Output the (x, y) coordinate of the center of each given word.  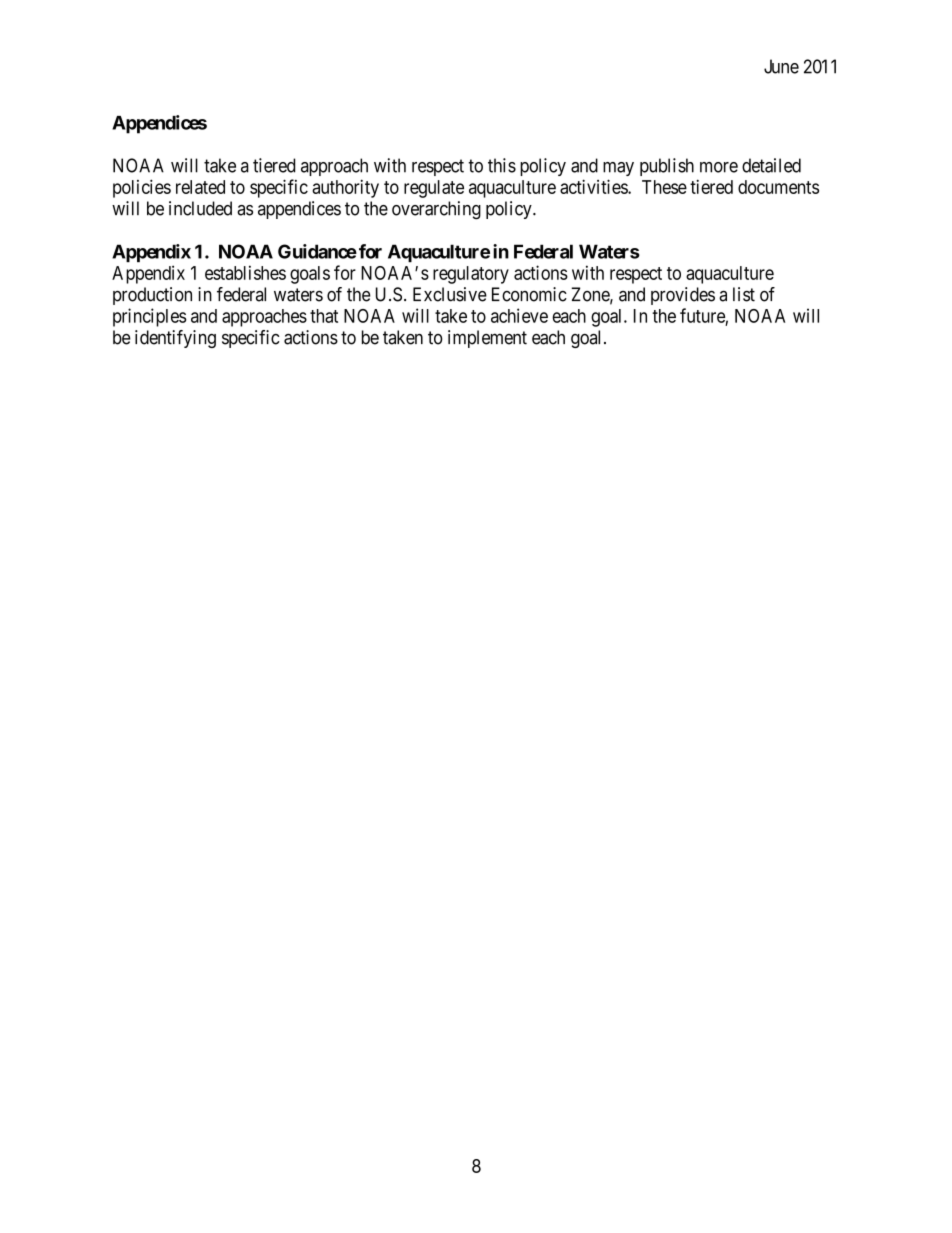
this (502, 165)
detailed (771, 165)
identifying (175, 339)
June (781, 66)
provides (683, 296)
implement (487, 339)
